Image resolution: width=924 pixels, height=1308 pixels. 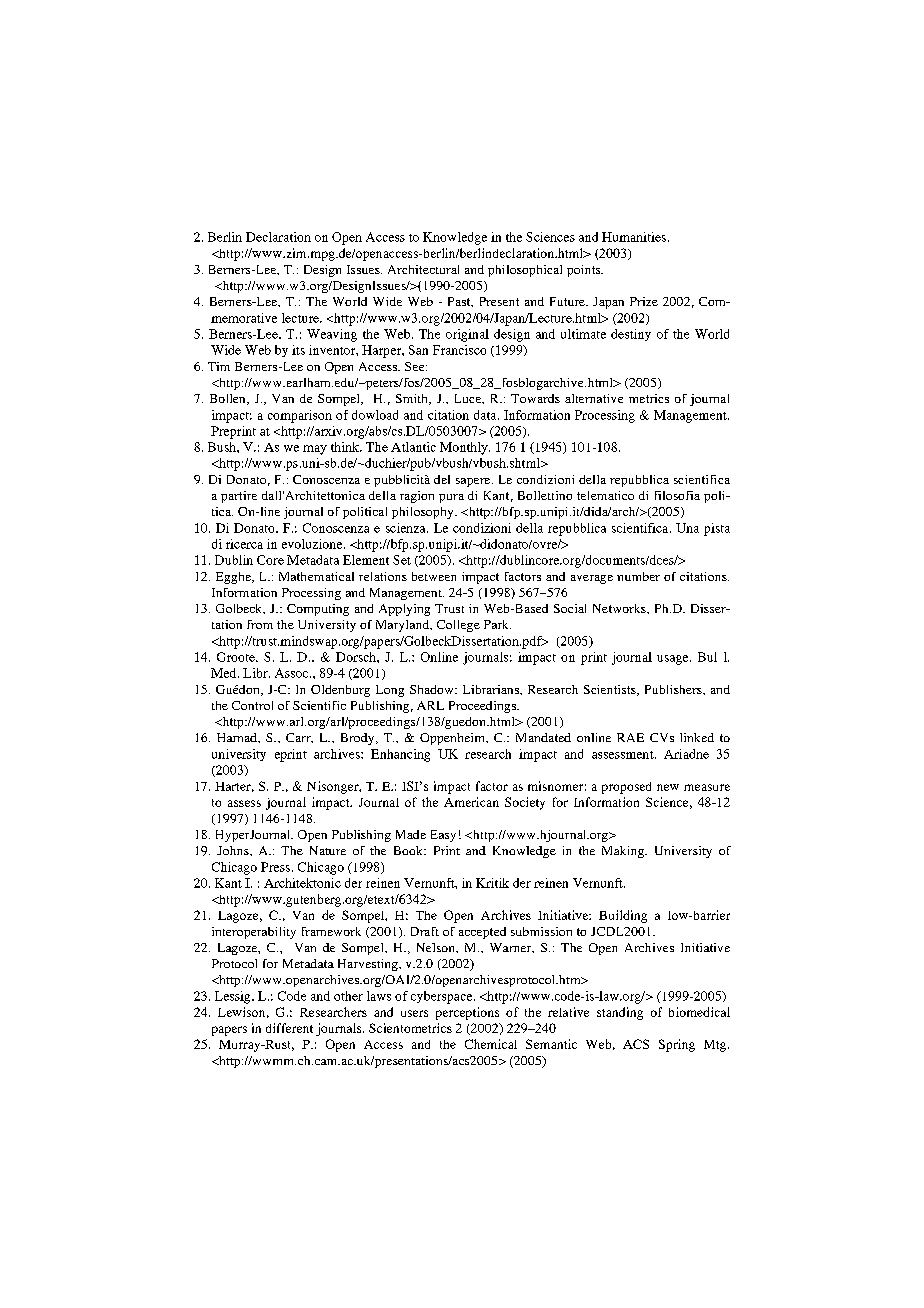 What do you see at coordinates (293, 673) in the screenshot?
I see `Assoc` at bounding box center [293, 673].
